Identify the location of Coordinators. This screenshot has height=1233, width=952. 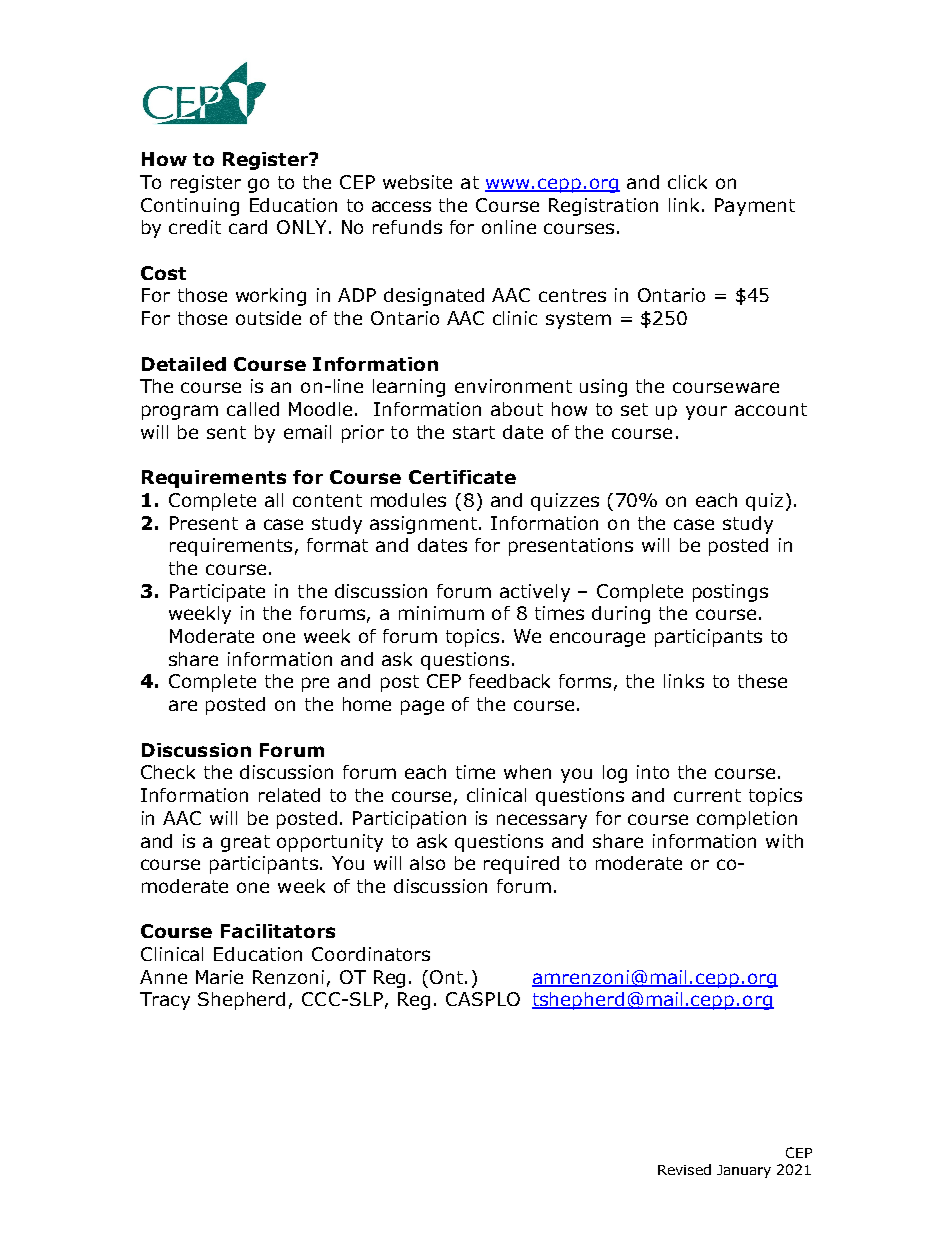
(371, 954).
